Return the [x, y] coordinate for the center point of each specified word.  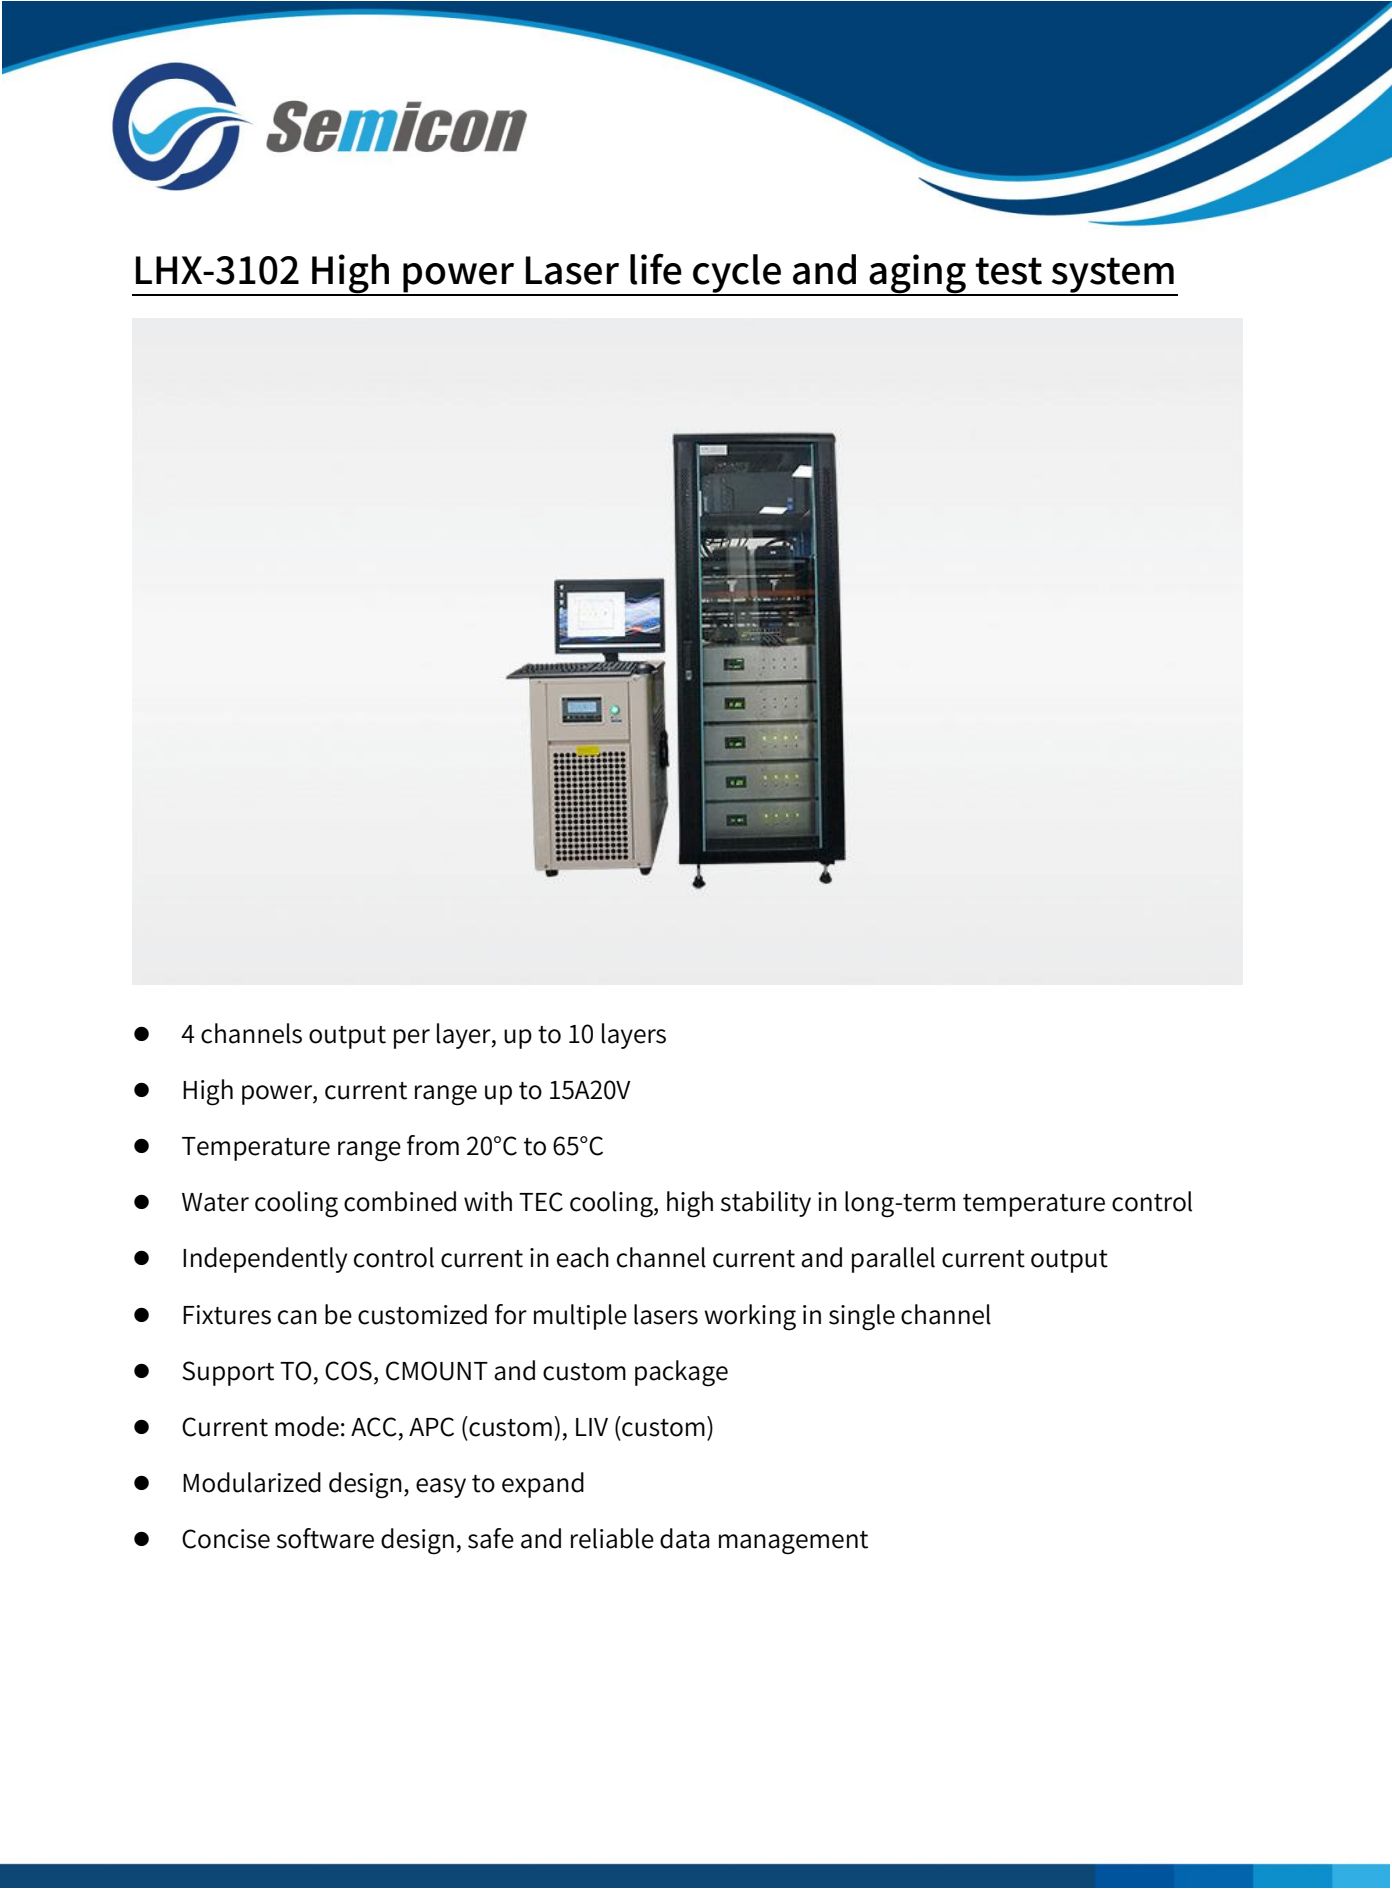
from [433, 1145]
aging [917, 275]
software [325, 1538]
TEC [541, 1202]
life [656, 269]
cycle [737, 274]
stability [766, 1204]
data [685, 1538]
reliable [612, 1538]
